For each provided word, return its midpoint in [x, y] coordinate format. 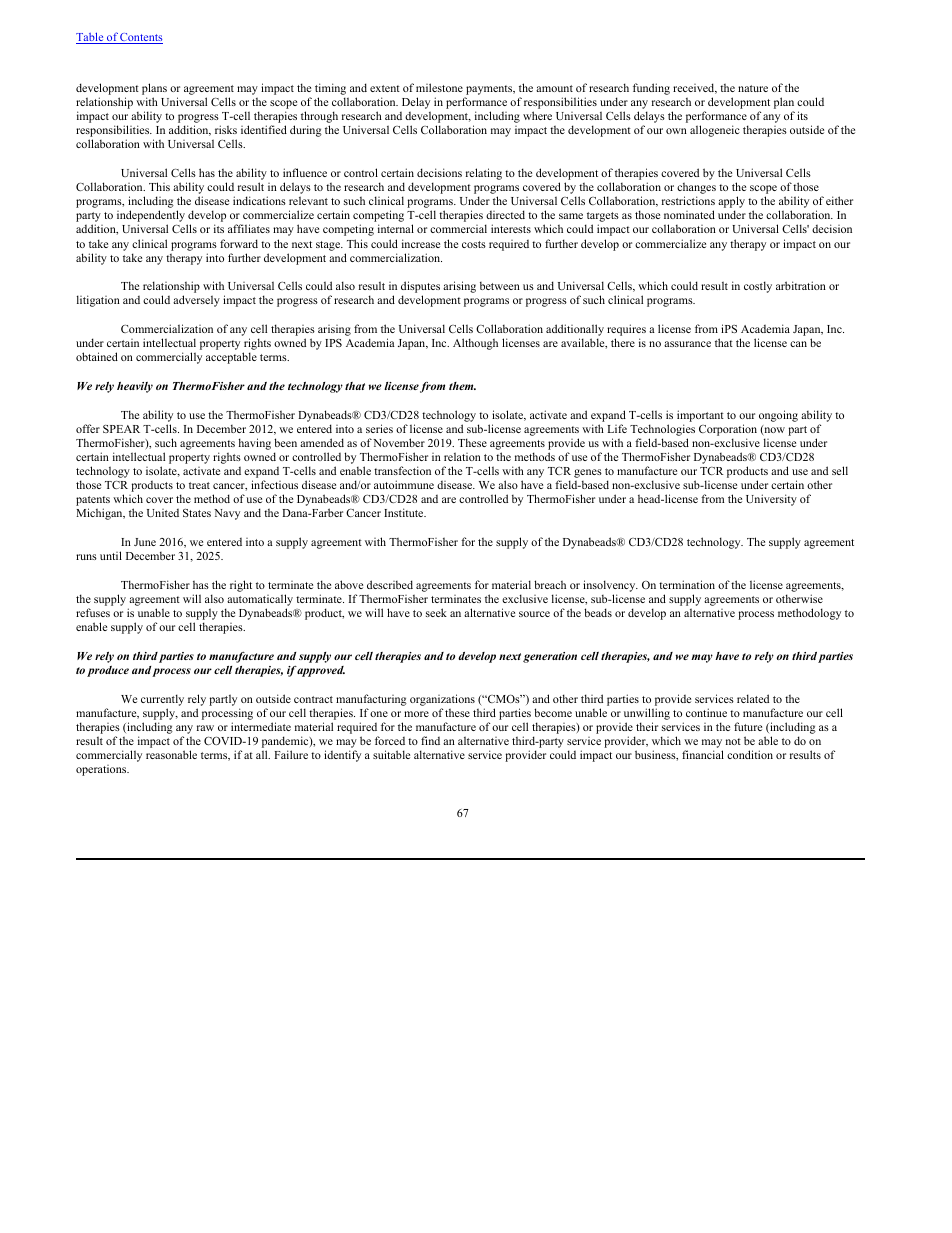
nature [753, 88]
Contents [141, 38]
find [430, 740]
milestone [439, 87]
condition [750, 754]
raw [205, 728]
